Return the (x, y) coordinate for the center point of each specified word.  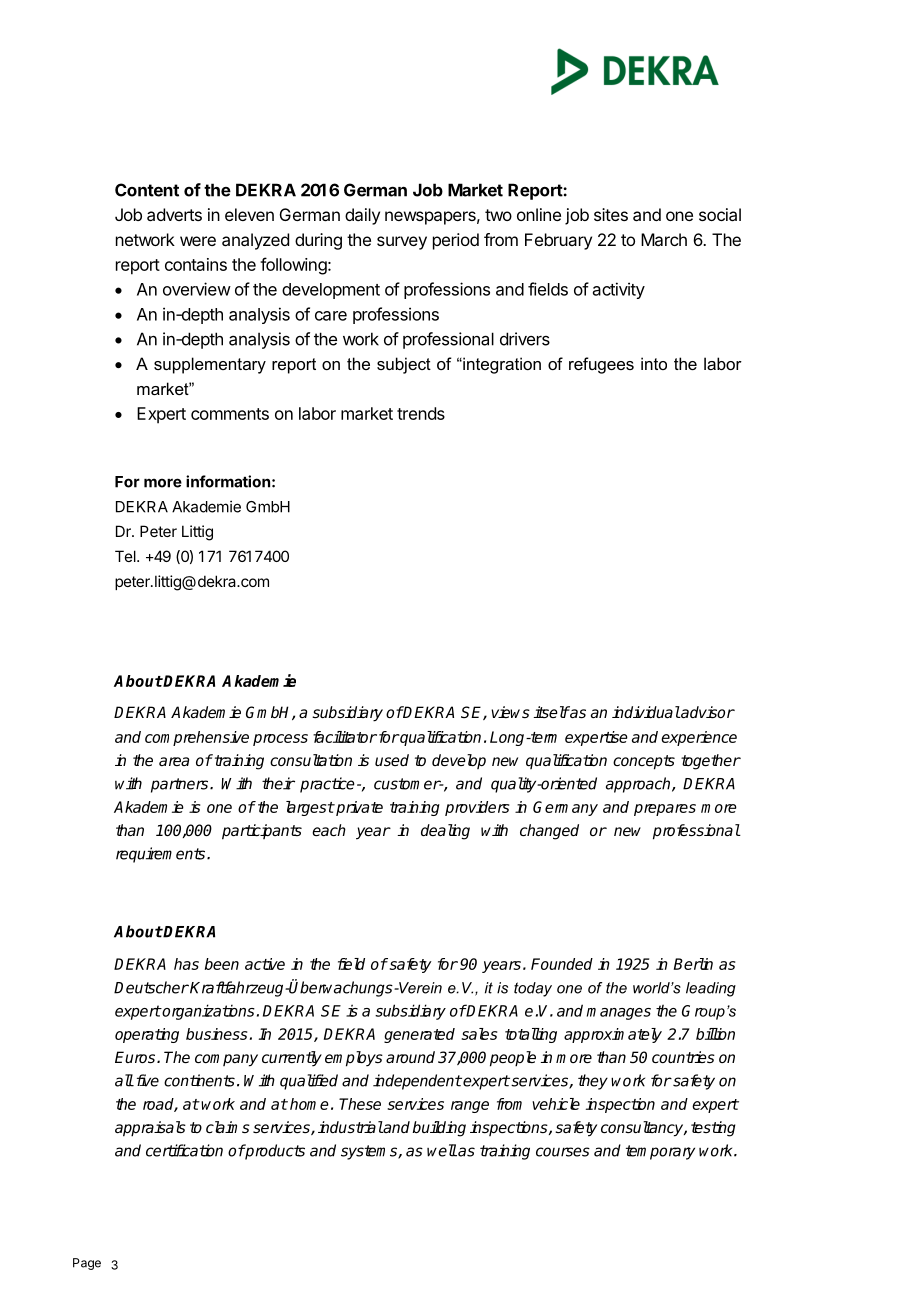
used (392, 760)
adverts (174, 214)
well (442, 1150)
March (664, 239)
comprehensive (197, 738)
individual (646, 712)
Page (87, 1264)
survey (402, 243)
